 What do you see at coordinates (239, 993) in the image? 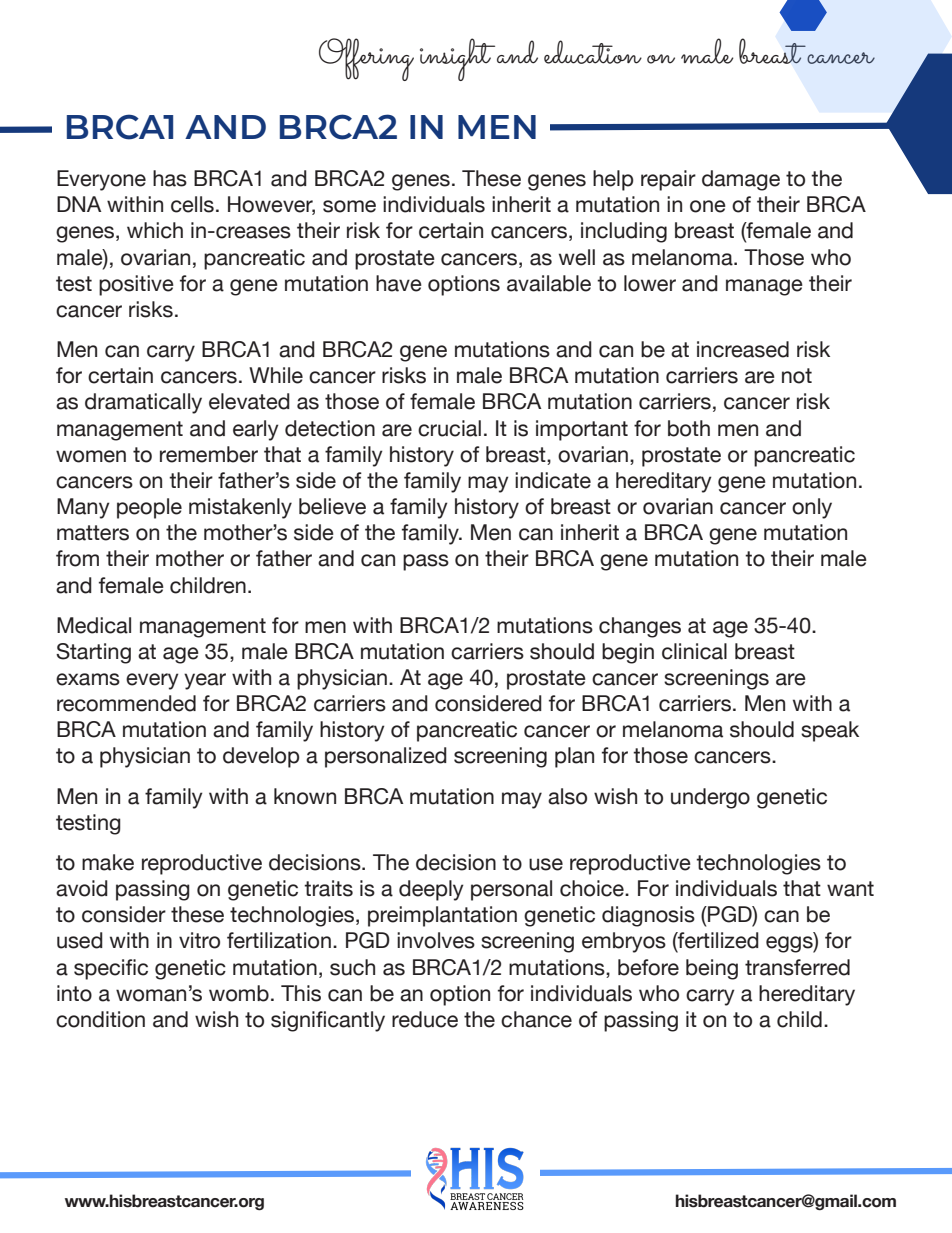
I see `womb` at bounding box center [239, 993].
